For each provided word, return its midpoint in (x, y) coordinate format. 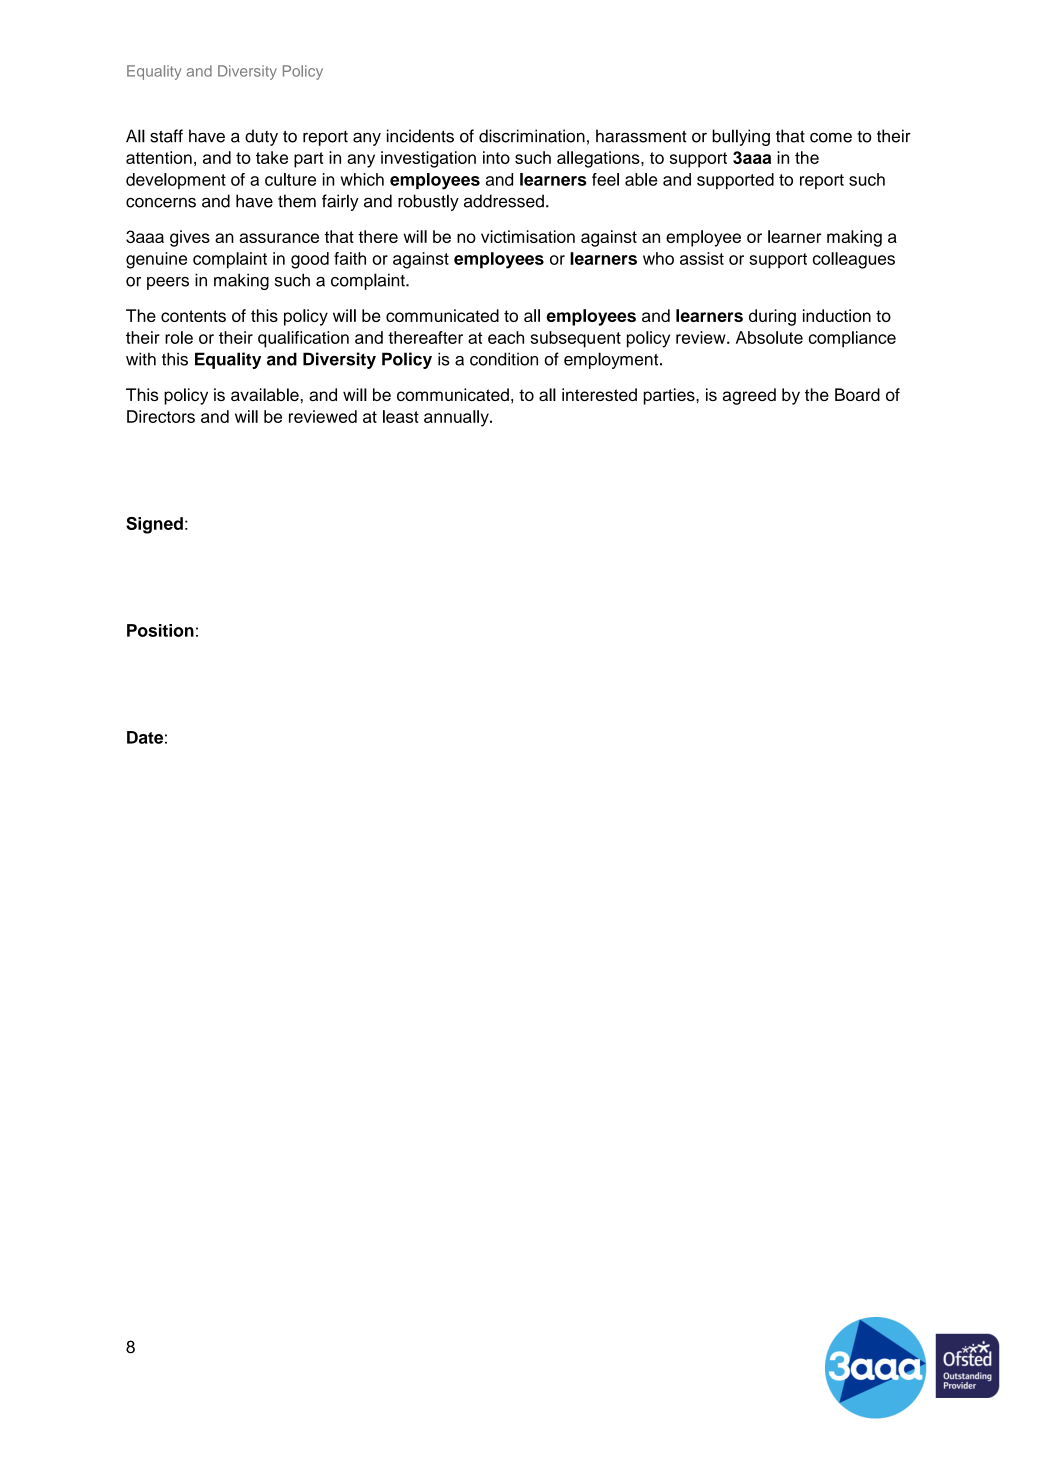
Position (160, 630)
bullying (741, 137)
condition (504, 359)
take (272, 157)
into (496, 157)
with (141, 359)
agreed (749, 396)
